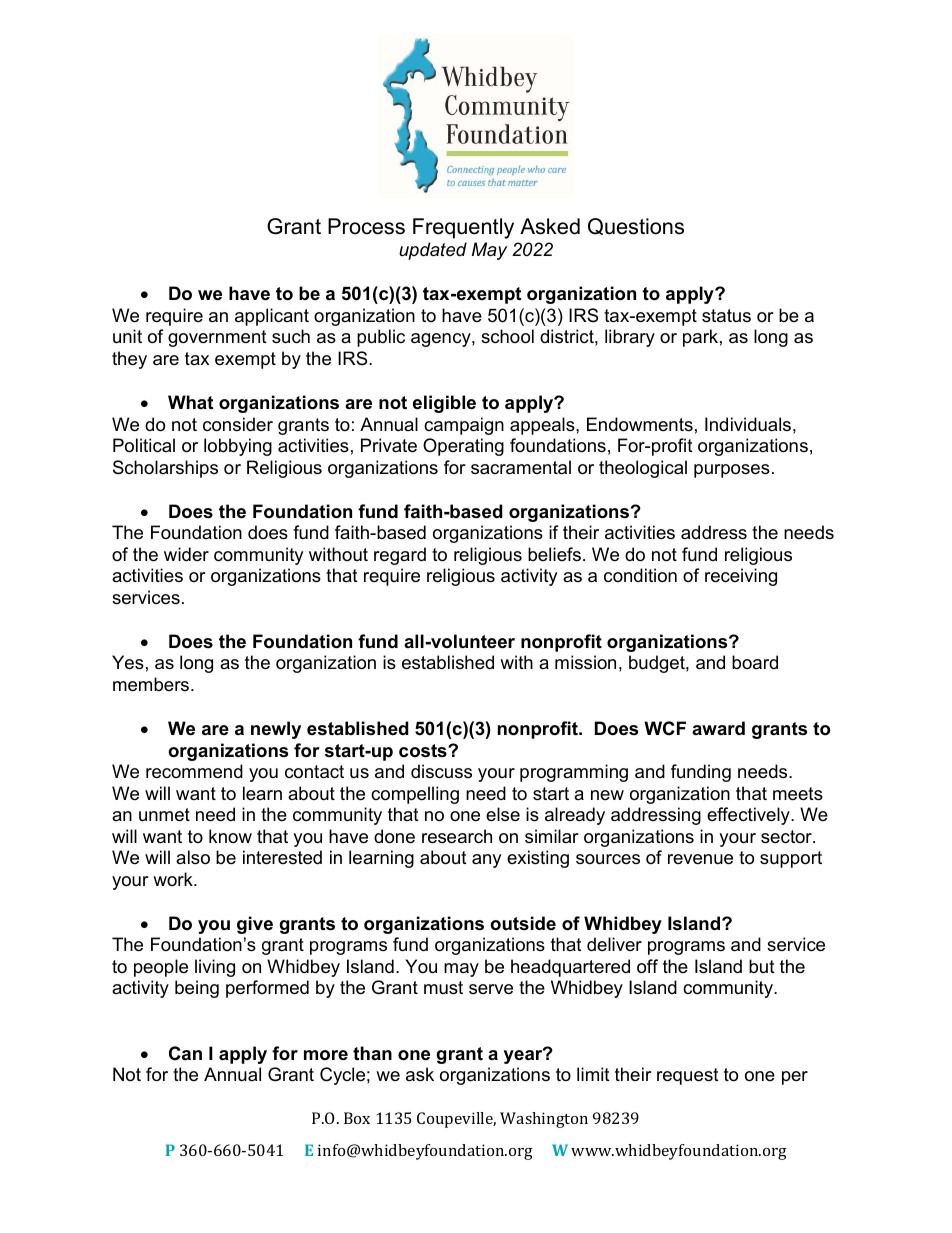  I want to click on members, so click(152, 684).
